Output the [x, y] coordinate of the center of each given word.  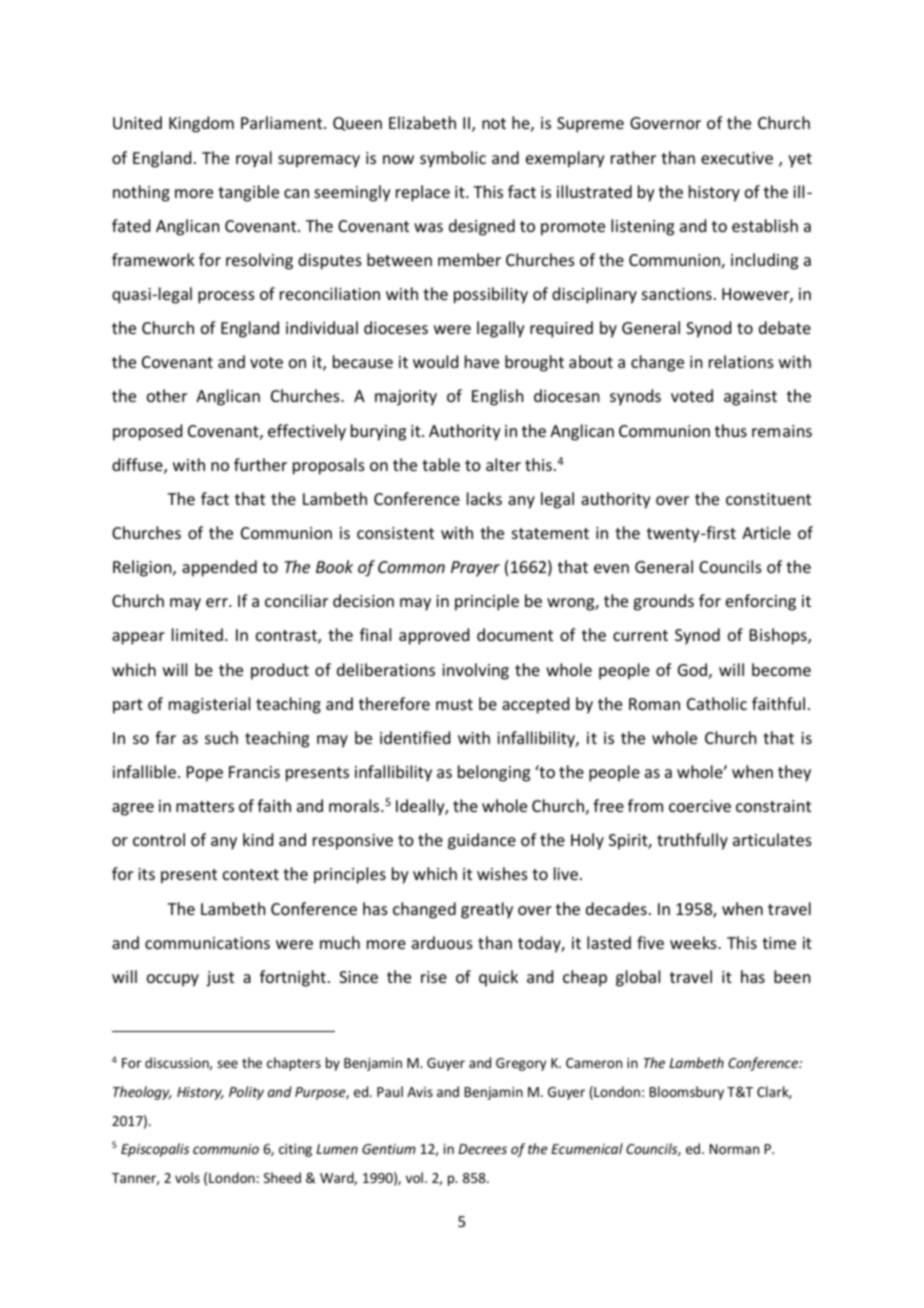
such [221, 737]
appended [219, 568]
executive [737, 158]
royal [254, 159]
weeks [694, 942]
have [482, 361]
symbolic [453, 159]
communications [207, 943]
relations [741, 361]
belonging [494, 773]
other [167, 395]
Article [766, 532]
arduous [442, 942]
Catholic [717, 703]
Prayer [475, 569]
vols [187, 1177]
